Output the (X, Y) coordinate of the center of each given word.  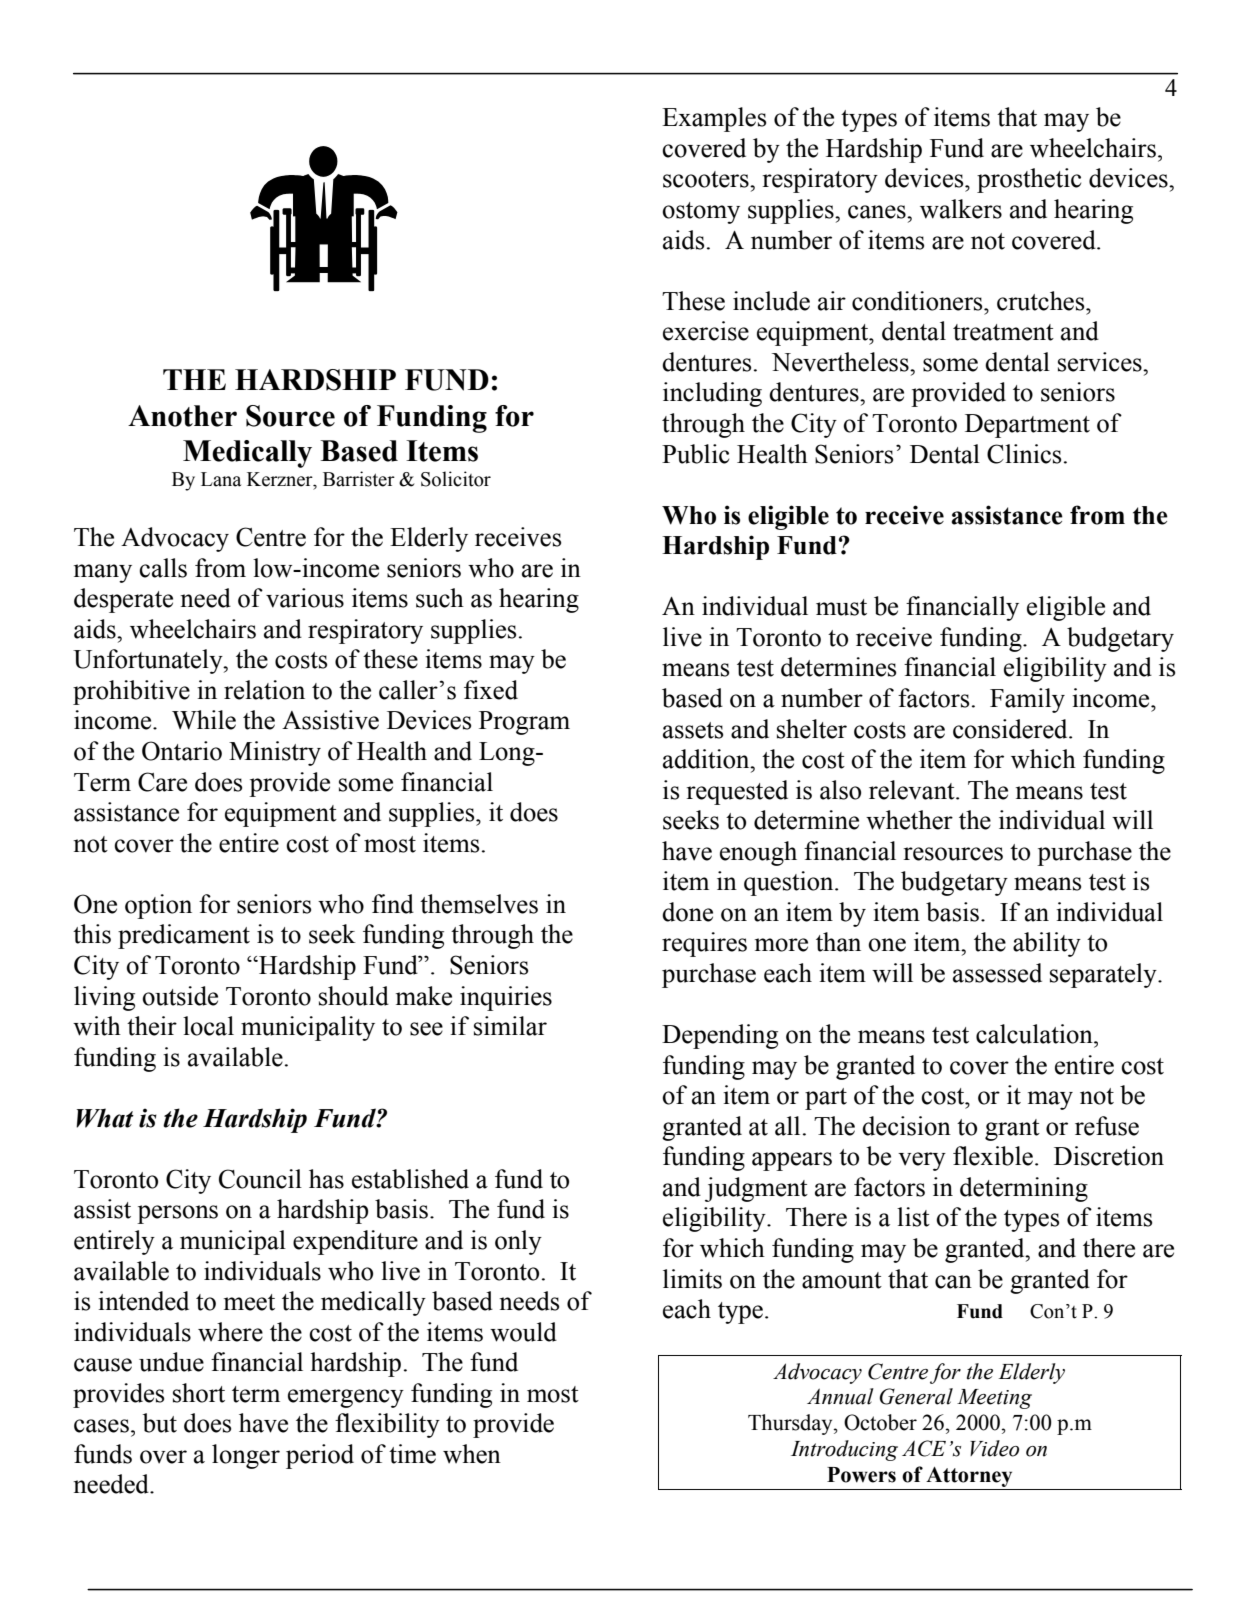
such (440, 598)
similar (510, 1026)
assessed (997, 973)
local (208, 1026)
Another (182, 416)
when (472, 1454)
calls (163, 568)
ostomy (701, 213)
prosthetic (1029, 180)
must (841, 607)
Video (994, 1448)
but (160, 1423)
